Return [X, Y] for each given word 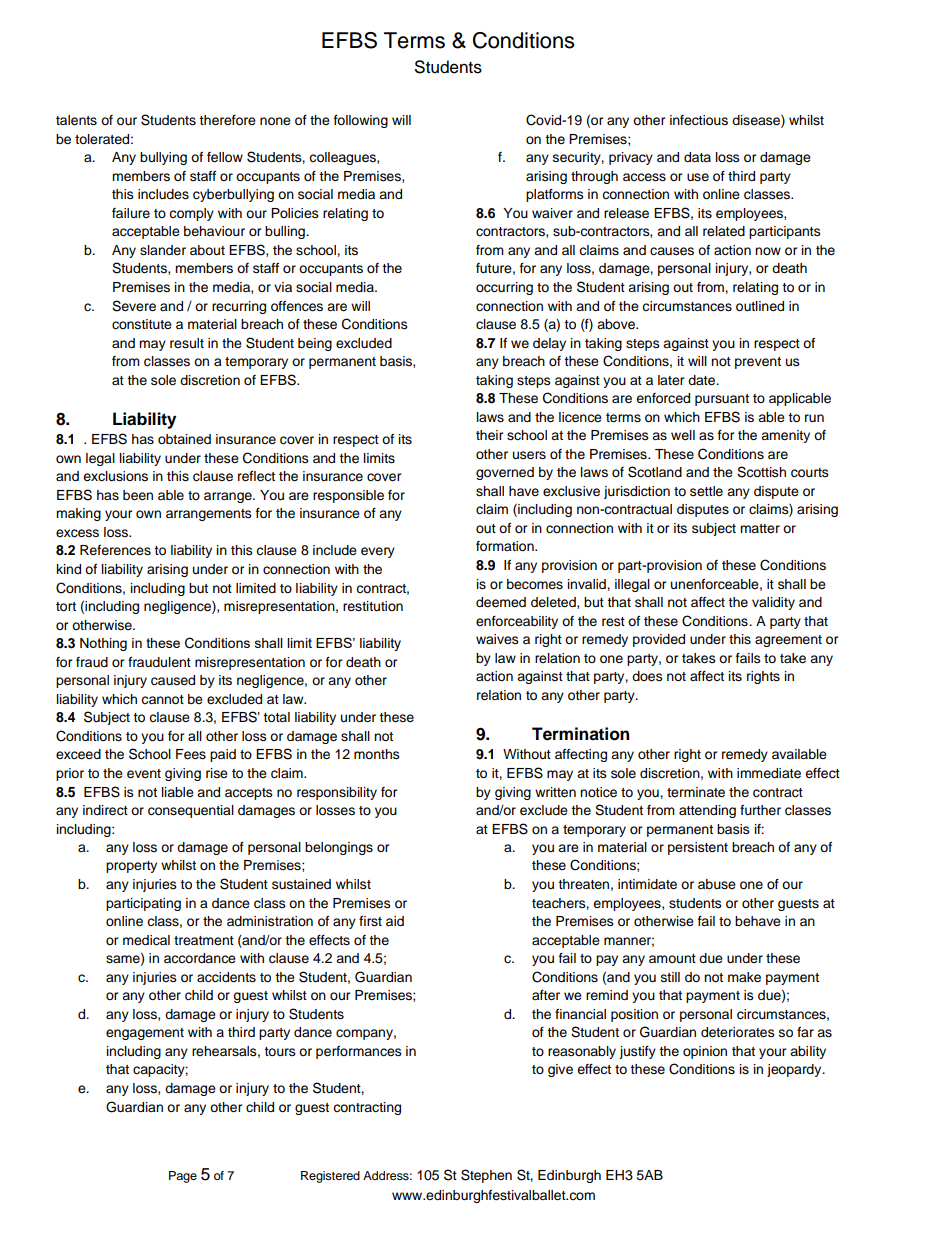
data [697, 157]
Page [183, 1177]
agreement [788, 641]
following [361, 121]
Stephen [486, 1176]
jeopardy [795, 1070]
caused [173, 680]
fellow [225, 157]
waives [497, 639]
